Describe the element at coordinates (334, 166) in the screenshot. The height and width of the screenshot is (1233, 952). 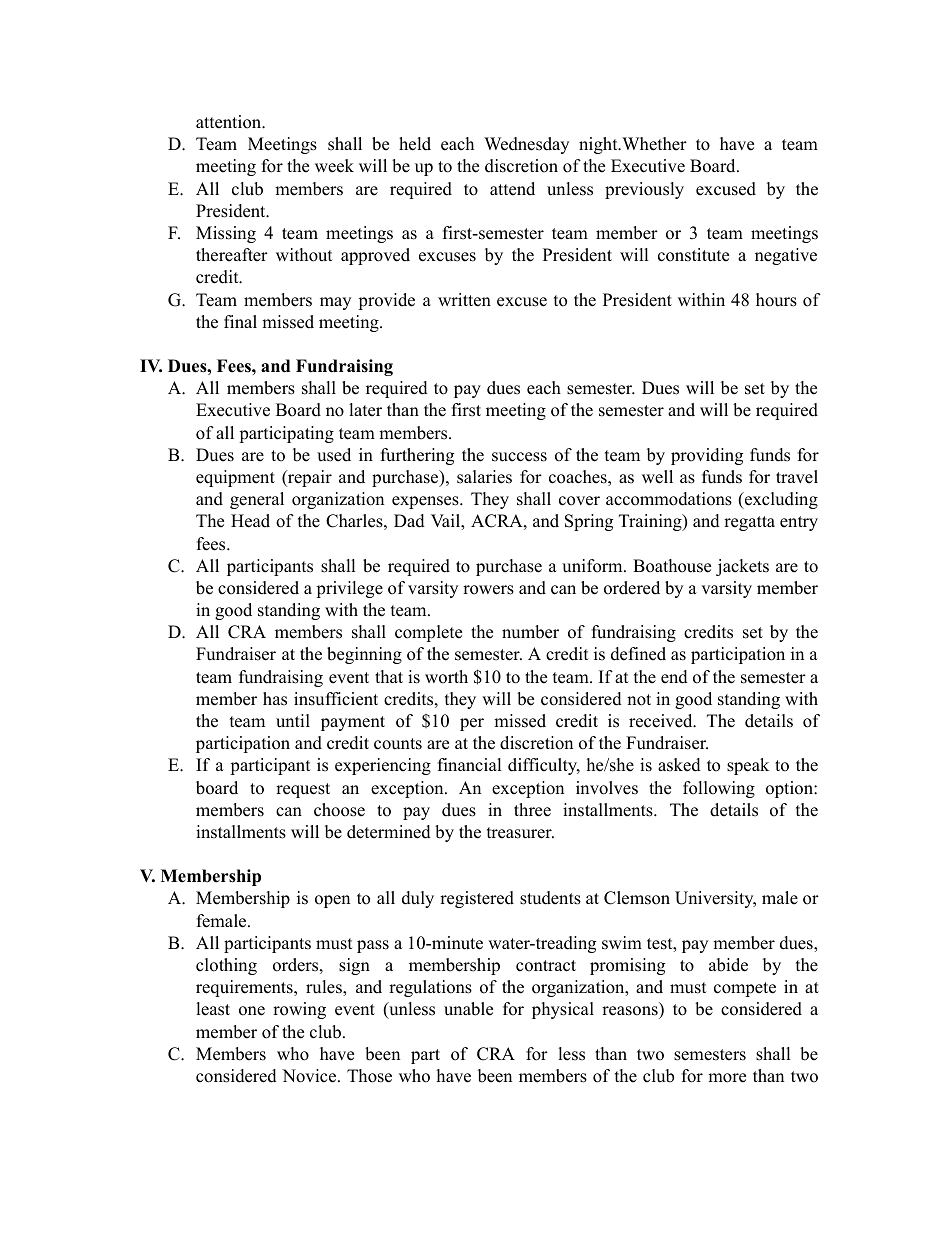
I see `week` at that location.
